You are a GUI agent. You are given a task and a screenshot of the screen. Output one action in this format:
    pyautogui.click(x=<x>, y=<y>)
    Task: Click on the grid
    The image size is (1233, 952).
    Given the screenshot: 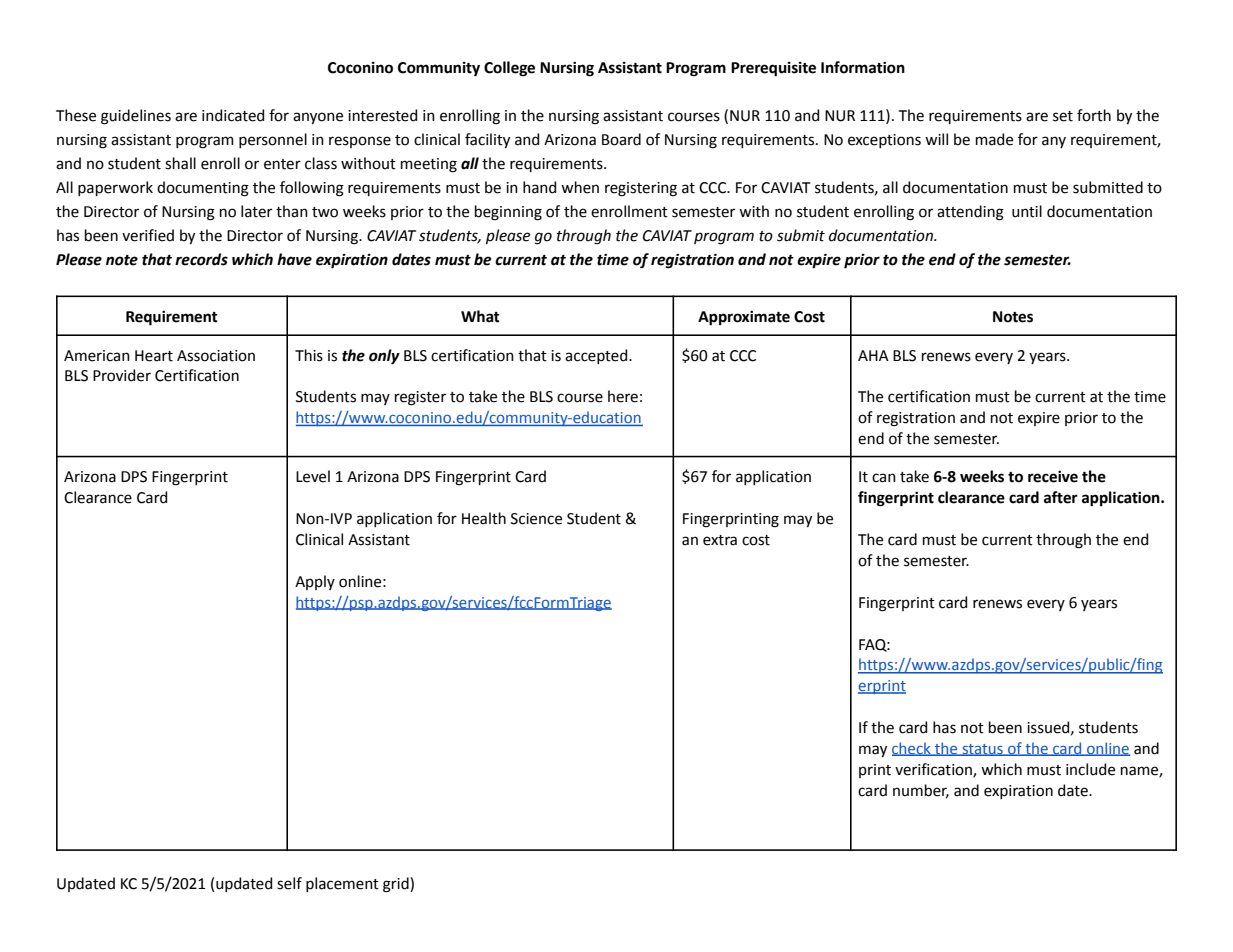 What is the action you would take?
    pyautogui.click(x=397, y=885)
